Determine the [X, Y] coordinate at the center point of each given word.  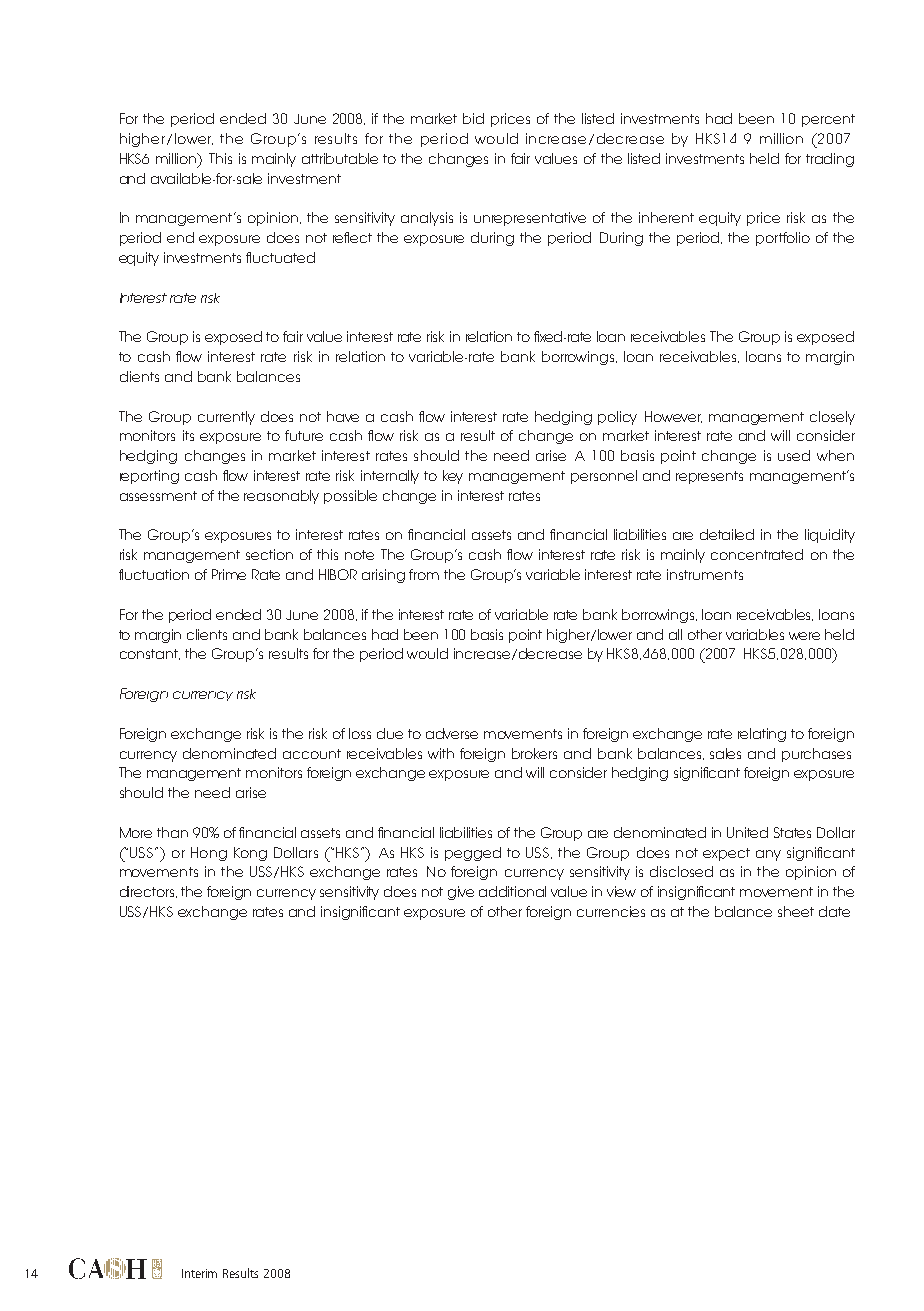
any [768, 855]
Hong [209, 854]
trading [830, 160]
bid [473, 118]
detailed [727, 534]
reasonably [281, 497]
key [453, 477]
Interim [199, 1273]
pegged [473, 854]
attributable [340, 158]
